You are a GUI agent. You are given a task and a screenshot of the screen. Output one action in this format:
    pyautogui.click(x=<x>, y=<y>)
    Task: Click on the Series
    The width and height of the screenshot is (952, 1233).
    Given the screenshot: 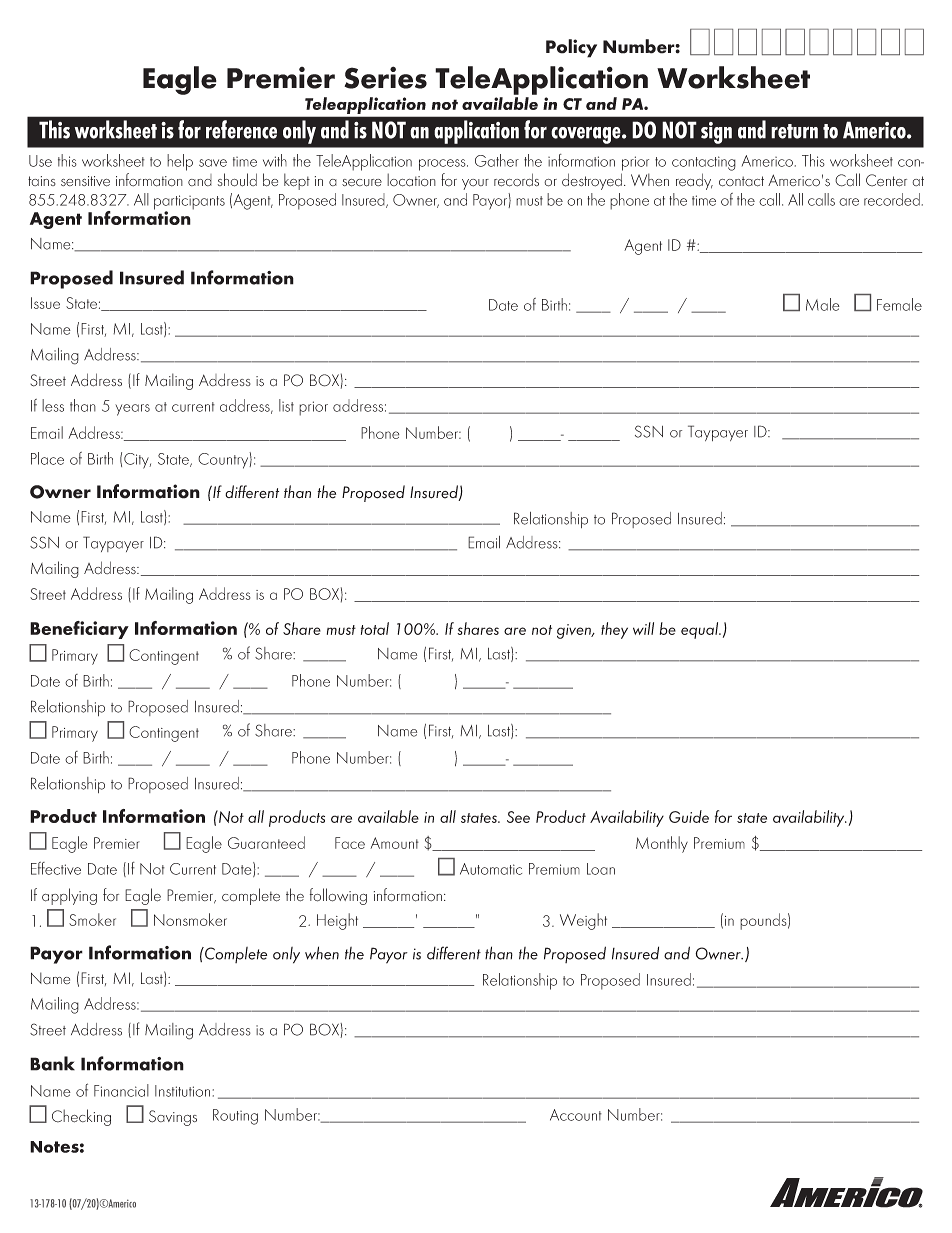 What is the action you would take?
    pyautogui.click(x=385, y=77)
